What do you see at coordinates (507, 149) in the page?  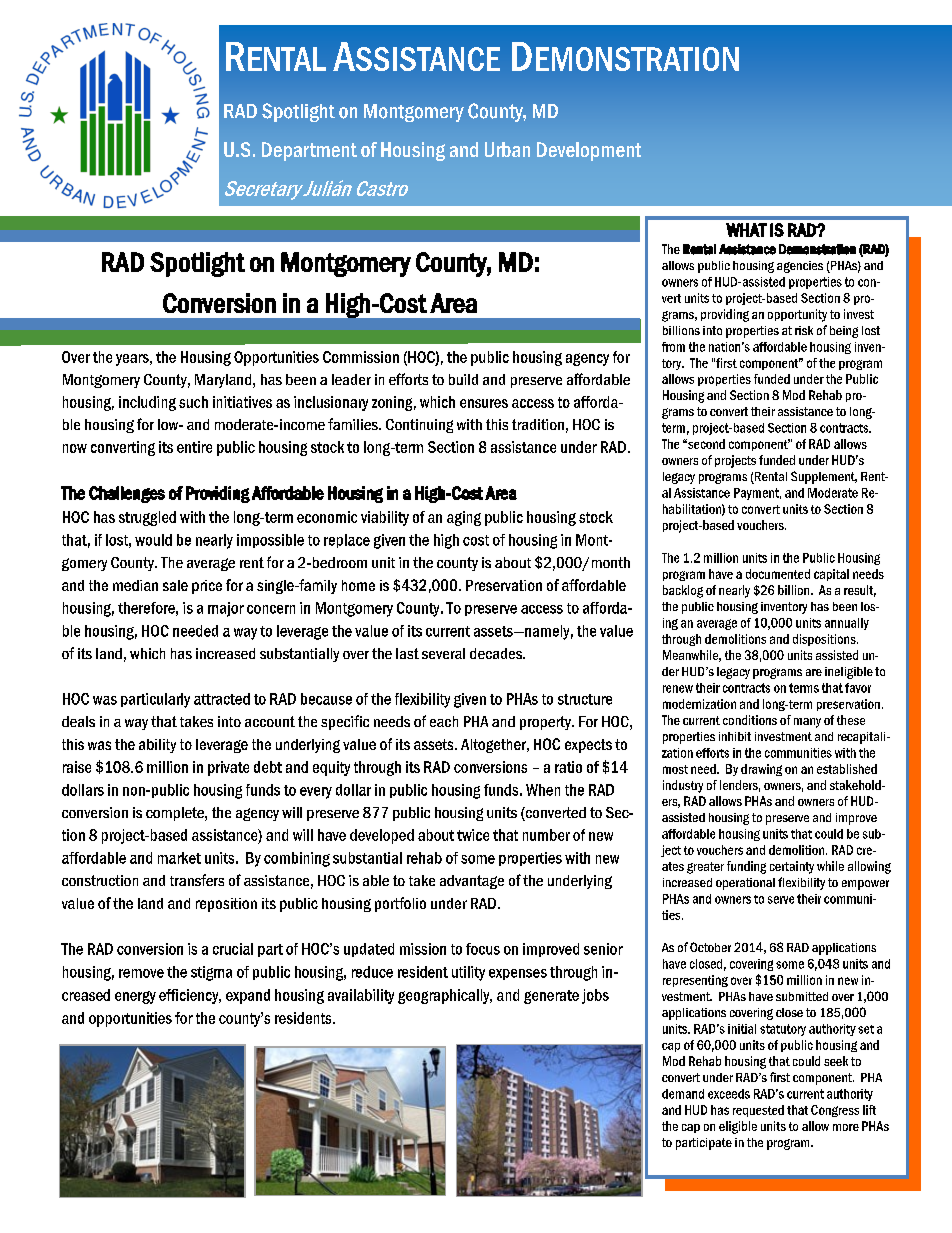 I see `Urban` at bounding box center [507, 149].
